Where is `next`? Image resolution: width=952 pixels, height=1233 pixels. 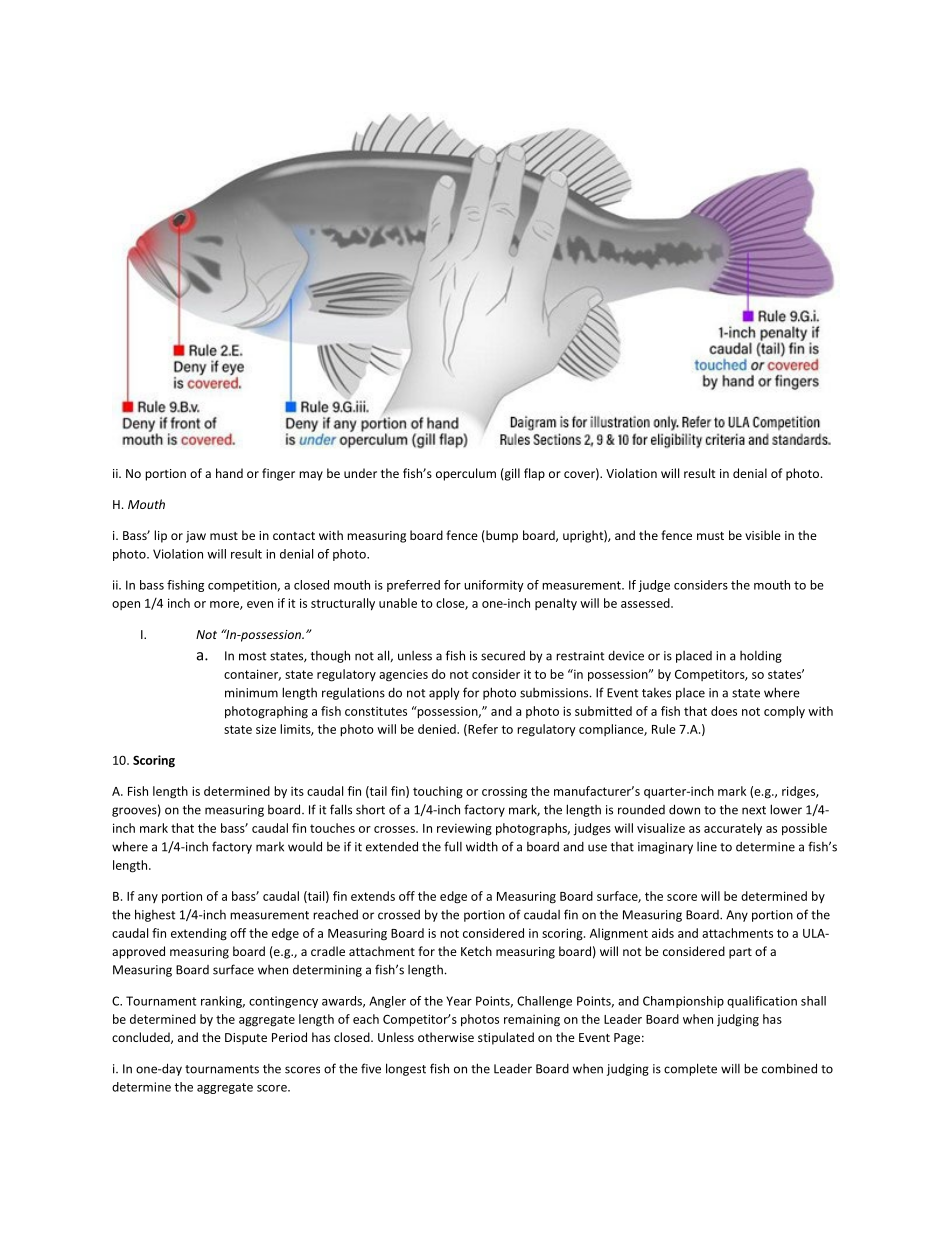
next is located at coordinates (754, 810).
